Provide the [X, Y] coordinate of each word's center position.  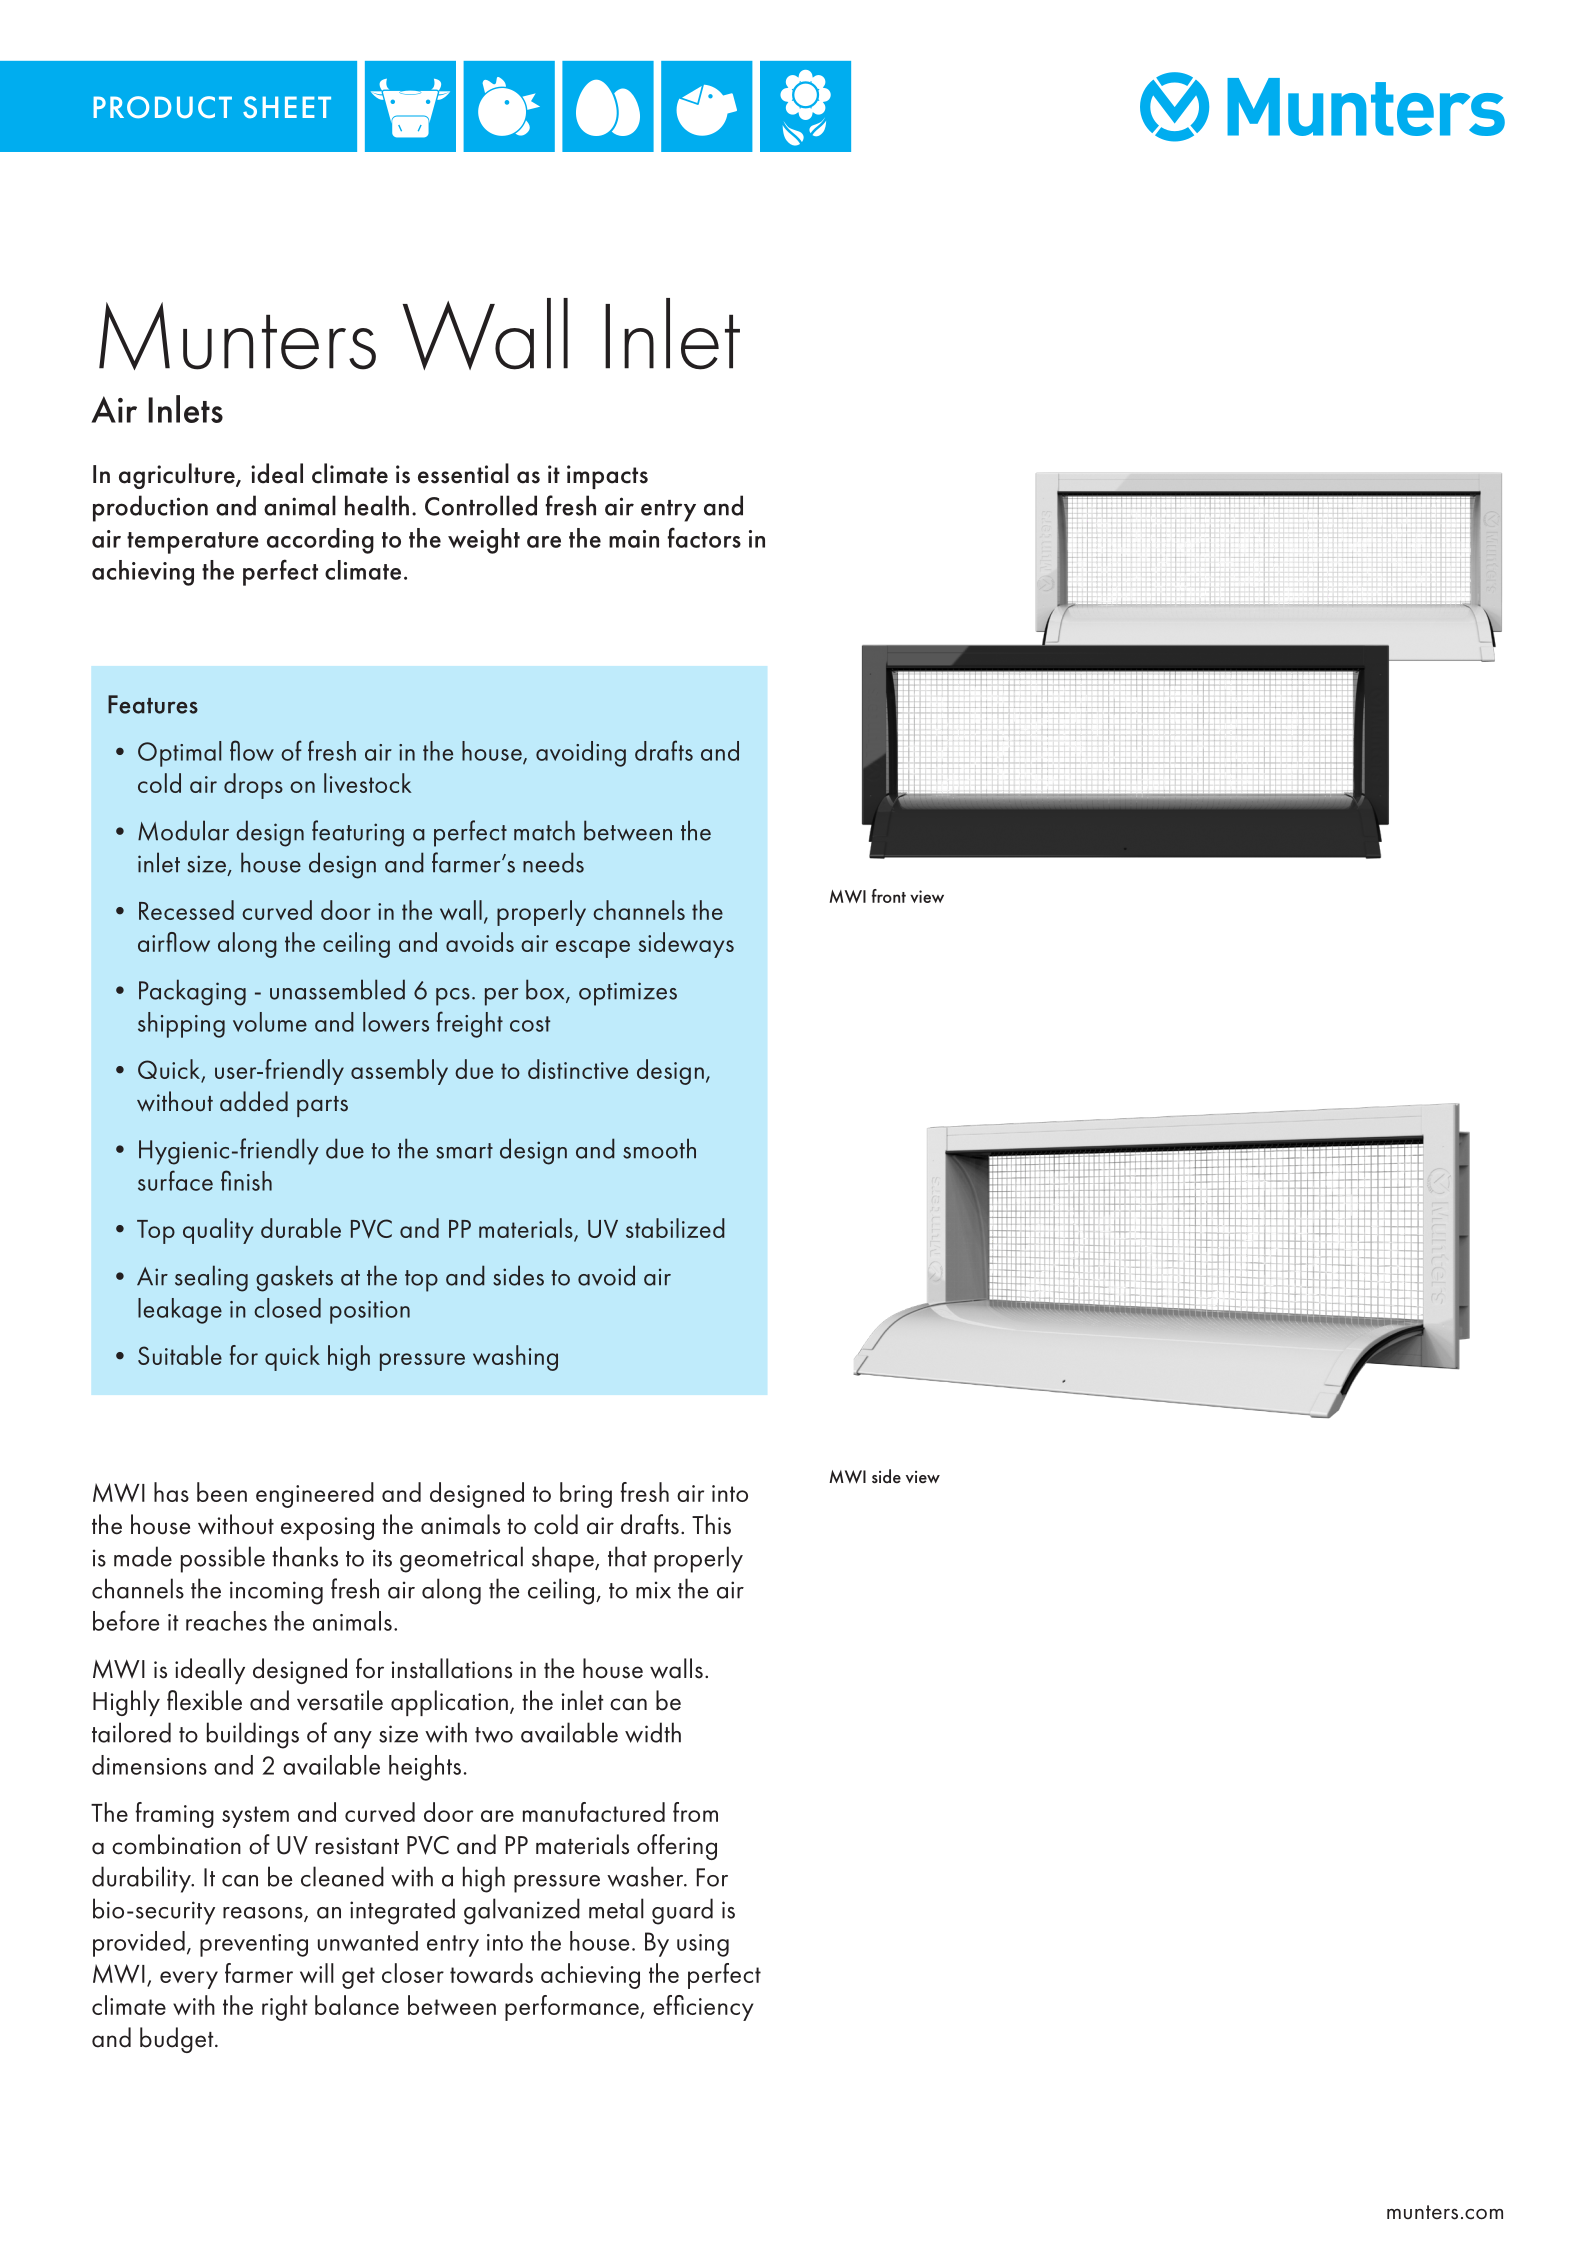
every [189, 1980]
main [634, 539]
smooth [659, 1148]
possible [223, 1559]
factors [704, 537]
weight [484, 541]
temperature [193, 543]
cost [530, 1024]
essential [463, 473]
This [711, 1524]
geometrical [461, 1559]
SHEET [287, 107]
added [254, 1101]
